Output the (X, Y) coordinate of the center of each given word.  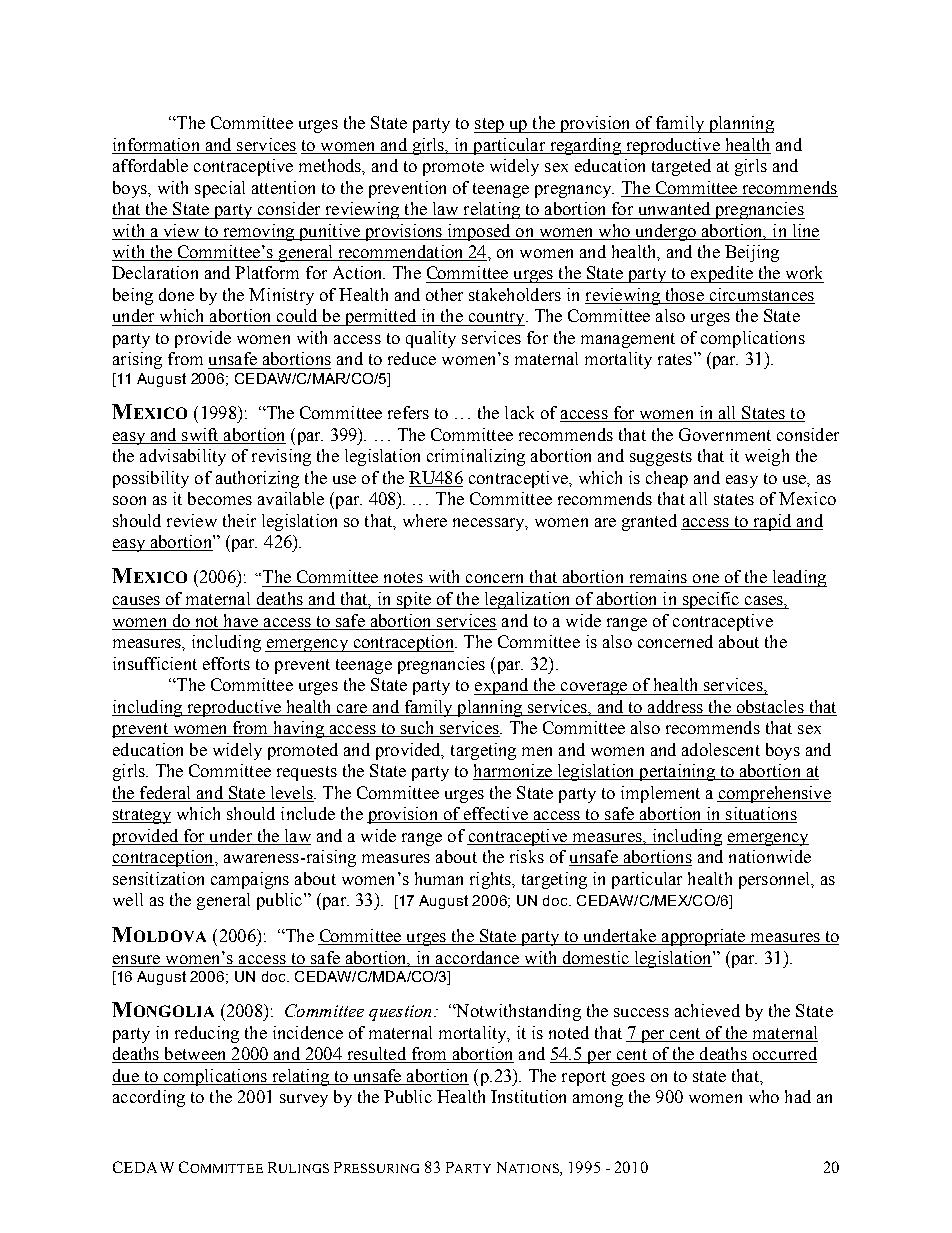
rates (675, 359)
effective (495, 815)
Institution (528, 1096)
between (195, 1055)
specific (711, 600)
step (490, 125)
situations (760, 815)
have (241, 622)
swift (200, 436)
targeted (681, 167)
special (220, 189)
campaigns (250, 880)
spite (413, 600)
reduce (412, 358)
